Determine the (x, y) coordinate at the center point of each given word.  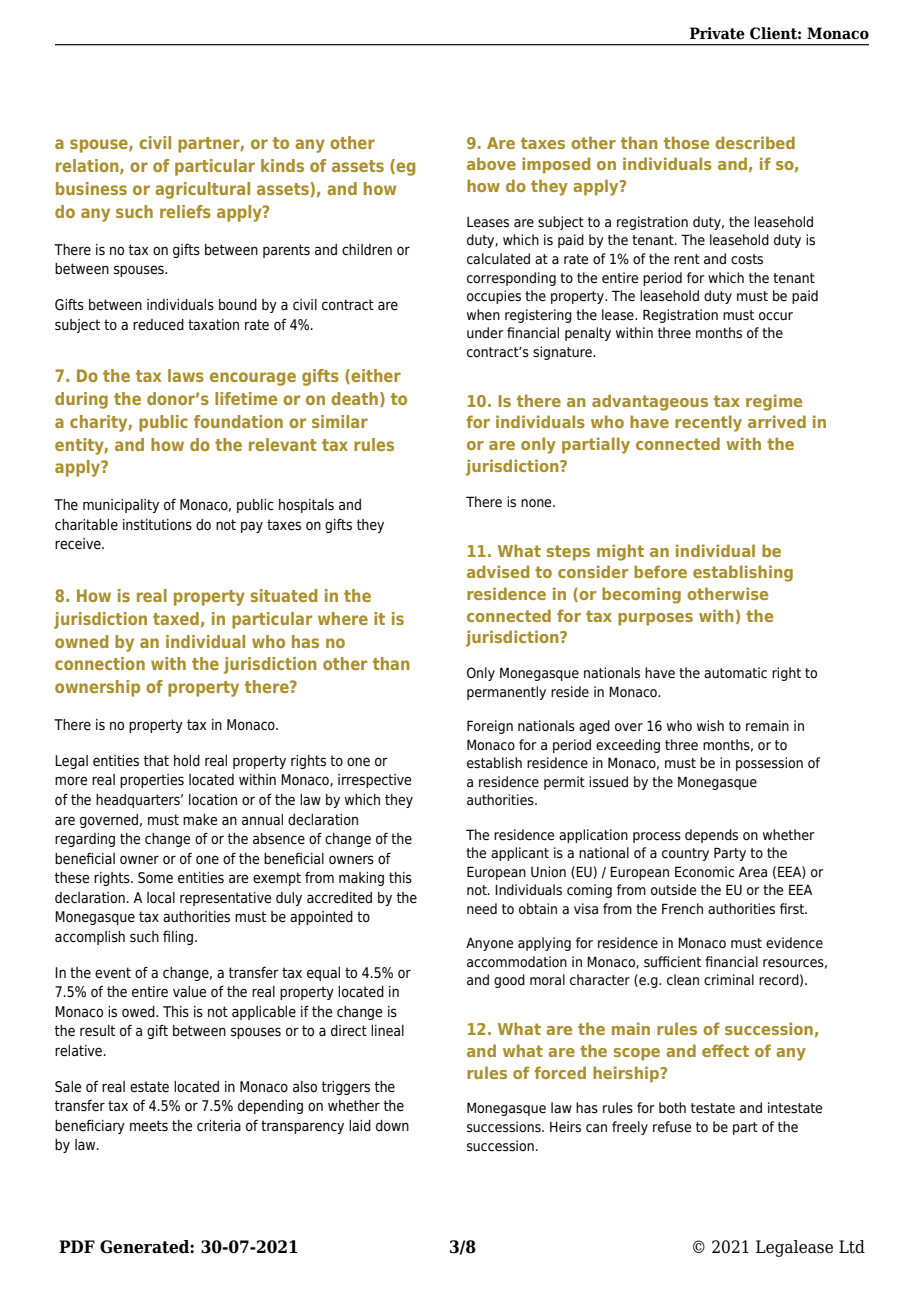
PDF (77, 1246)
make (200, 819)
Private (717, 33)
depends (711, 836)
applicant (520, 854)
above (491, 163)
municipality (121, 506)
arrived (777, 421)
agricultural (202, 190)
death (354, 398)
